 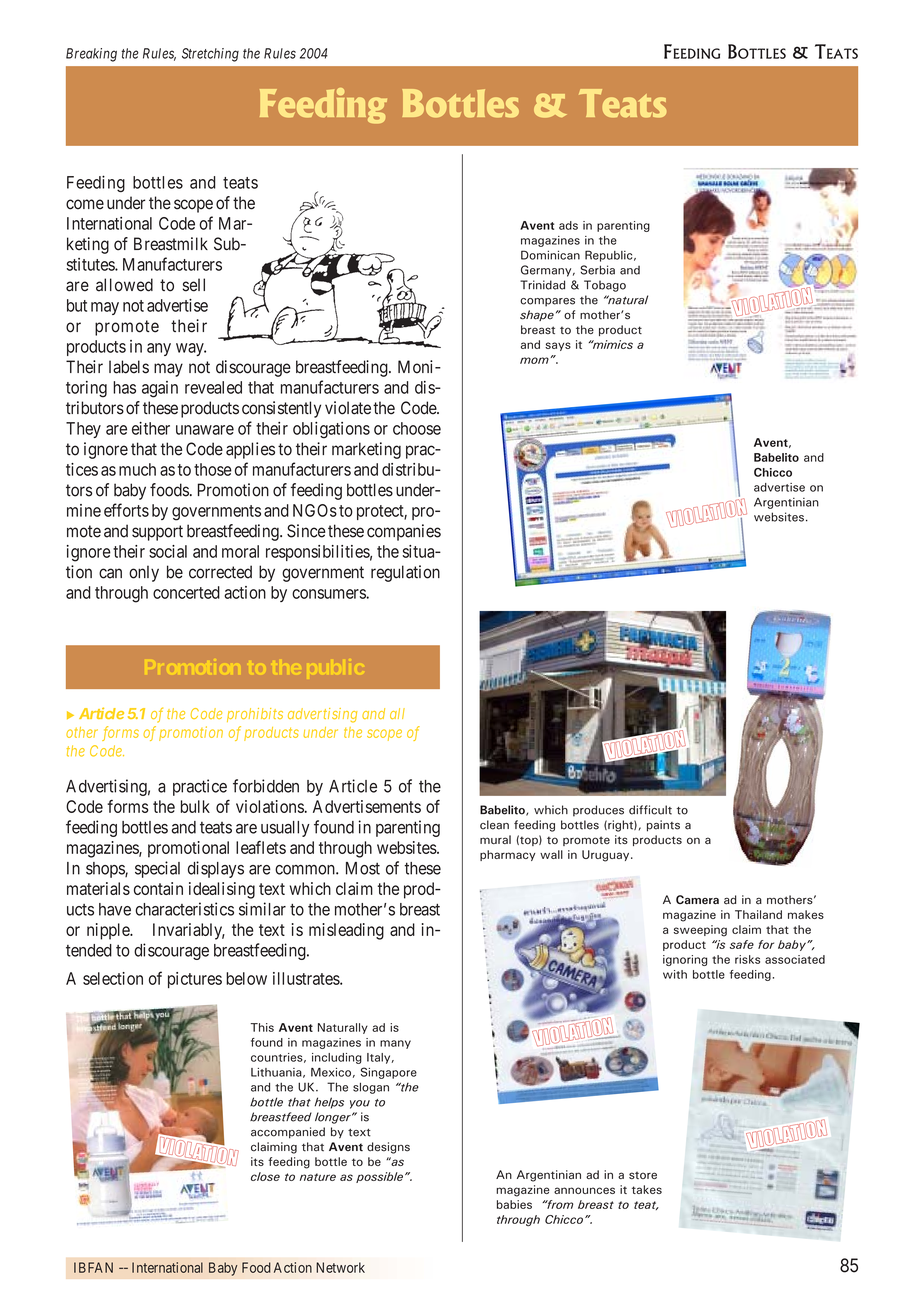 I want to click on Tobago, so click(x=605, y=286).
